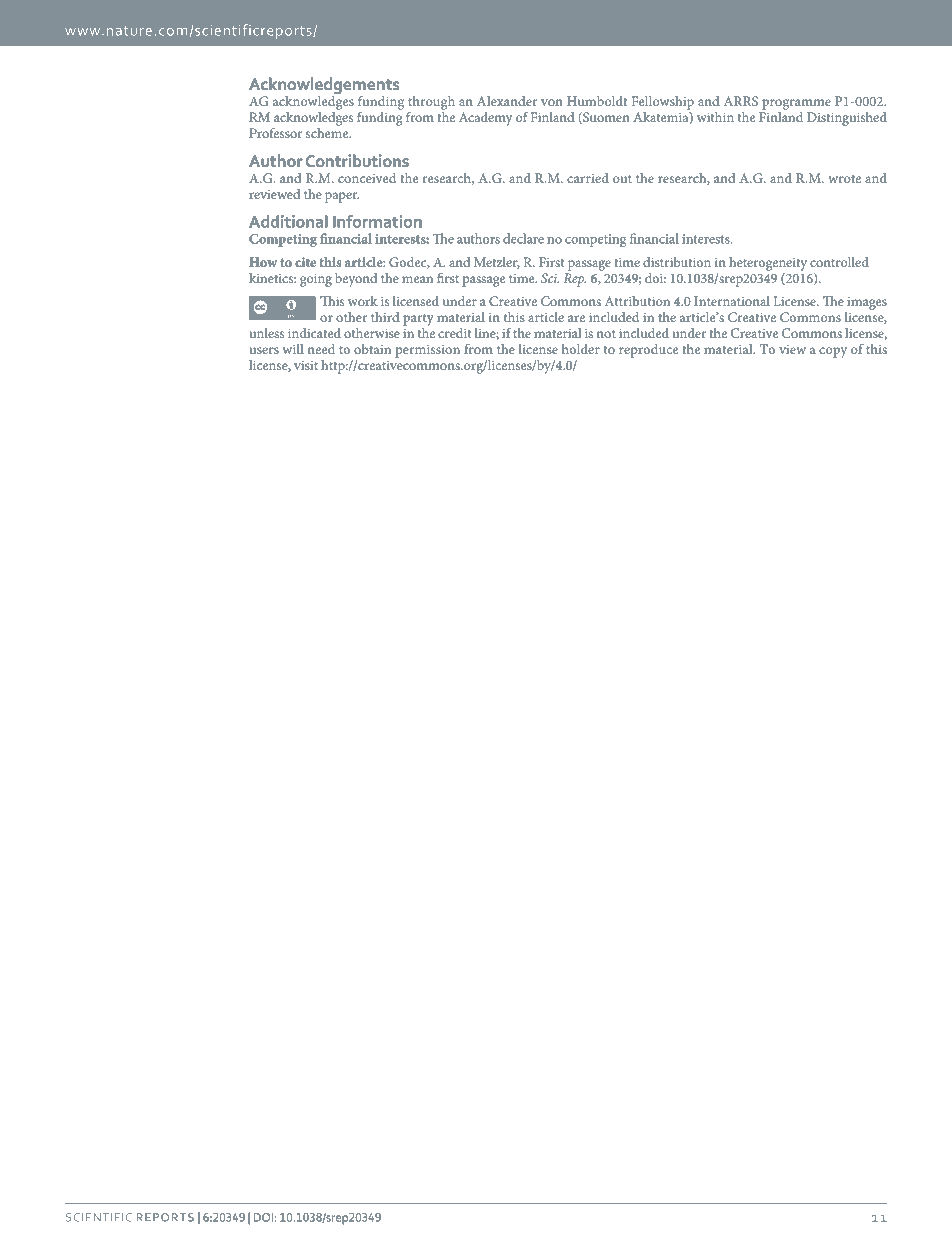 Image resolution: width=952 pixels, height=1251 pixels. What do you see at coordinates (523, 238) in the screenshot?
I see `declare` at bounding box center [523, 238].
